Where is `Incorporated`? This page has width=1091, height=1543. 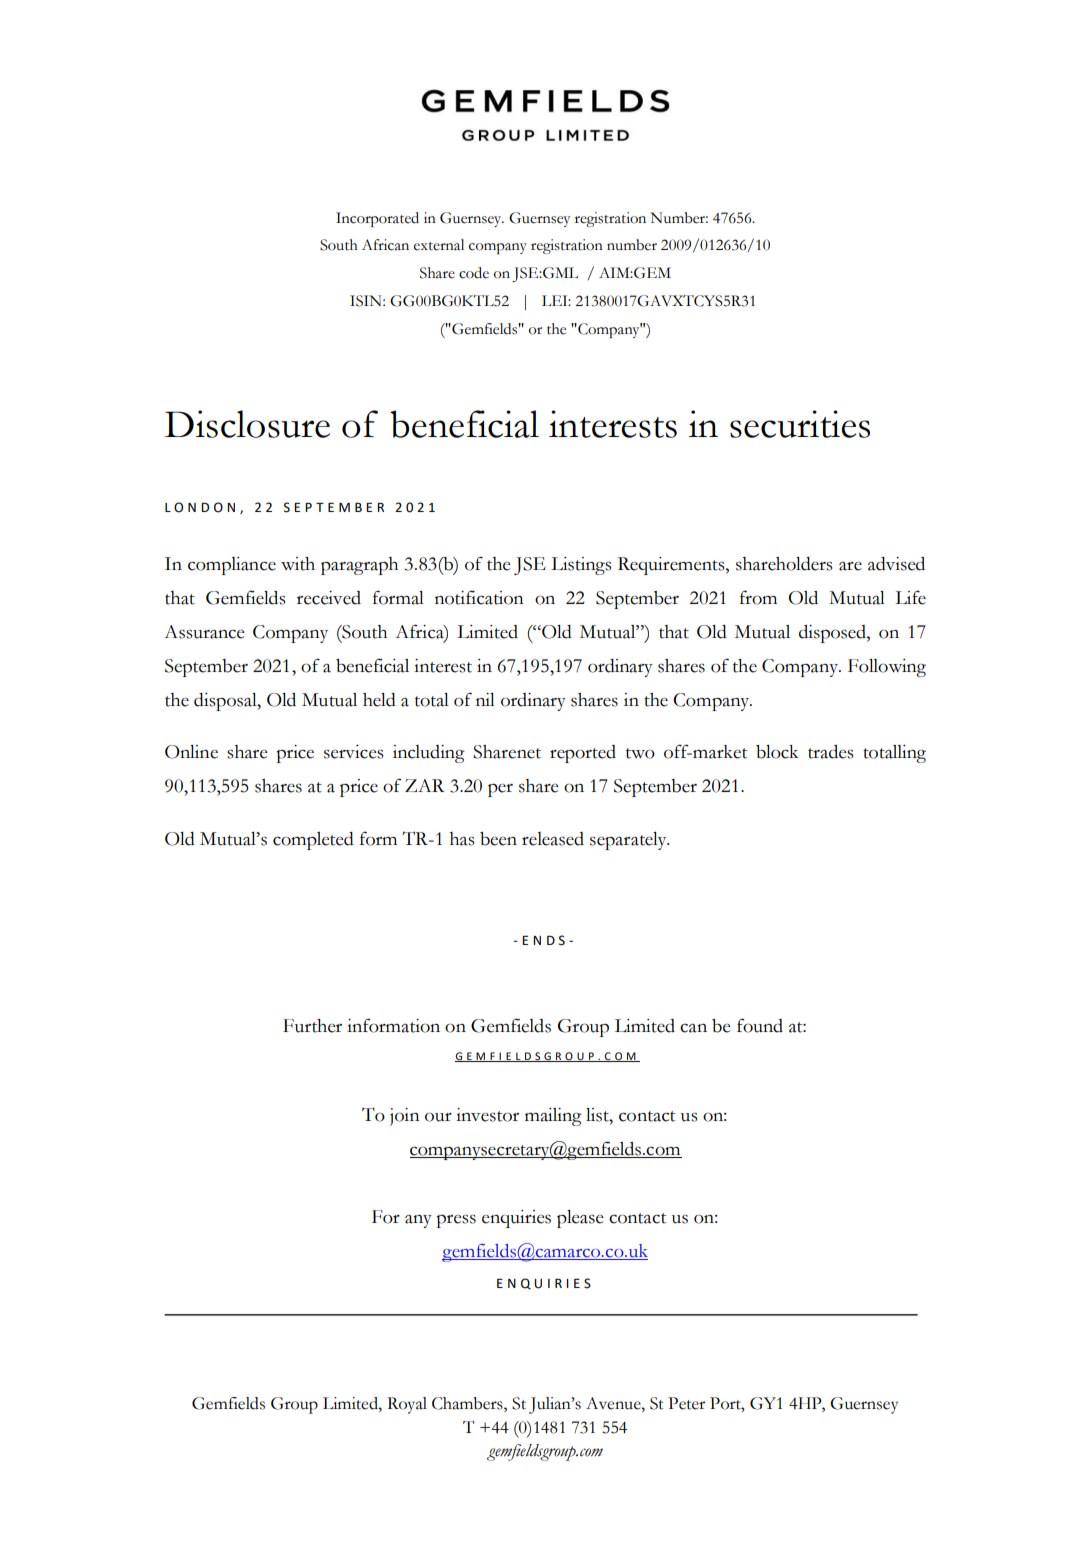
Incorporated is located at coordinates (377, 219).
